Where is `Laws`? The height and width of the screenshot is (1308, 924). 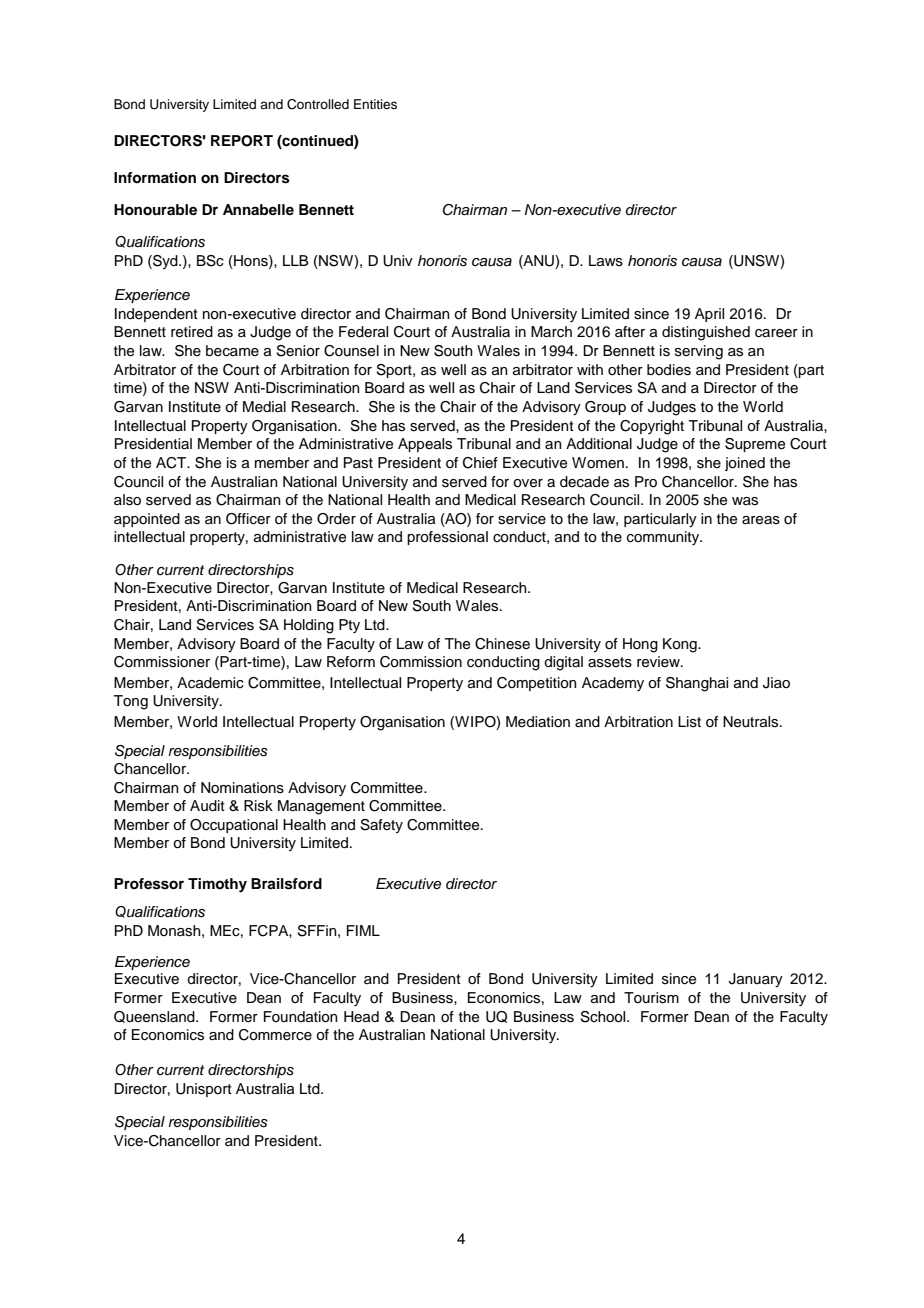
Laws is located at coordinates (606, 261).
